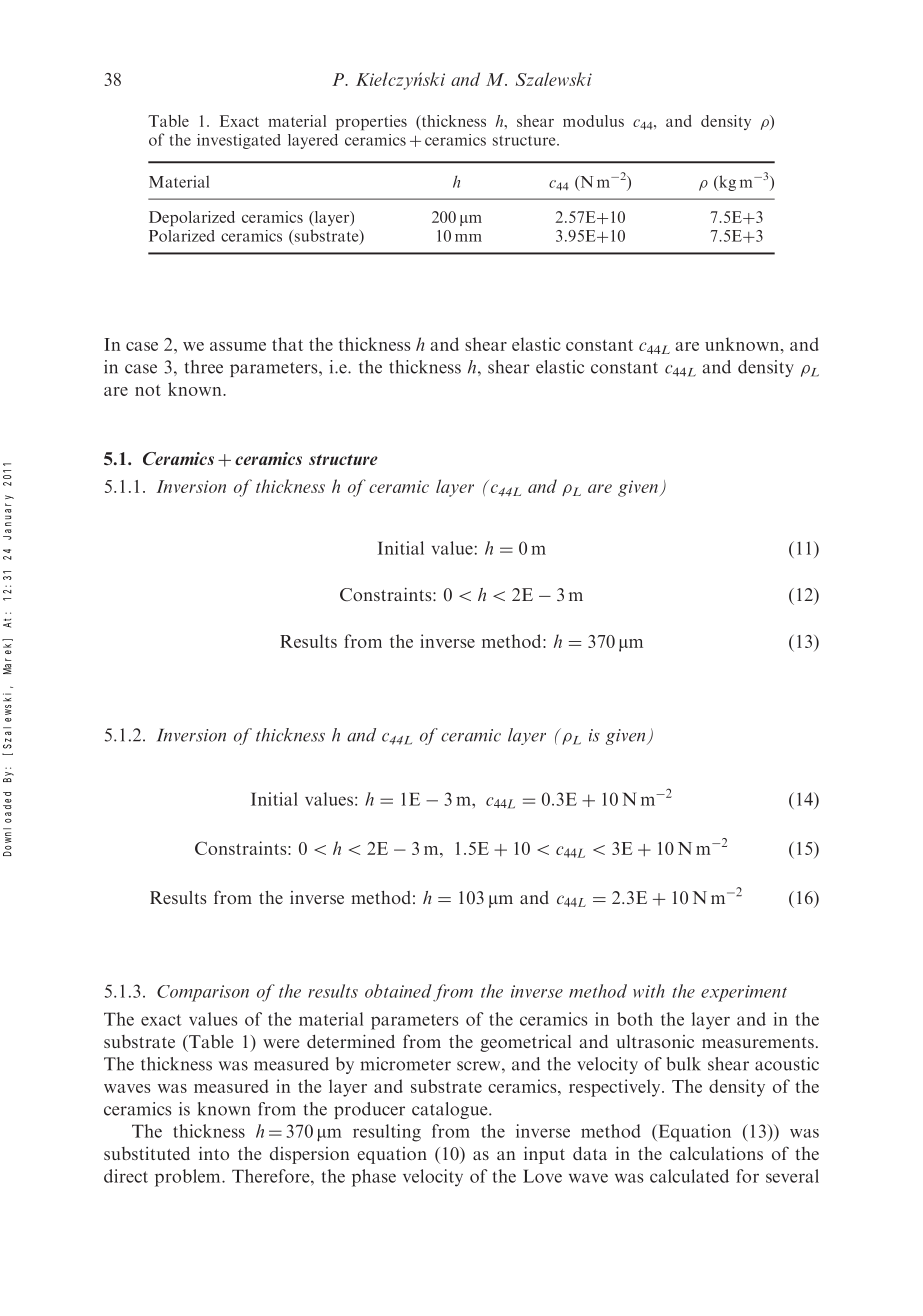  Describe the element at coordinates (371, 122) in the image. I see `properties` at that location.
